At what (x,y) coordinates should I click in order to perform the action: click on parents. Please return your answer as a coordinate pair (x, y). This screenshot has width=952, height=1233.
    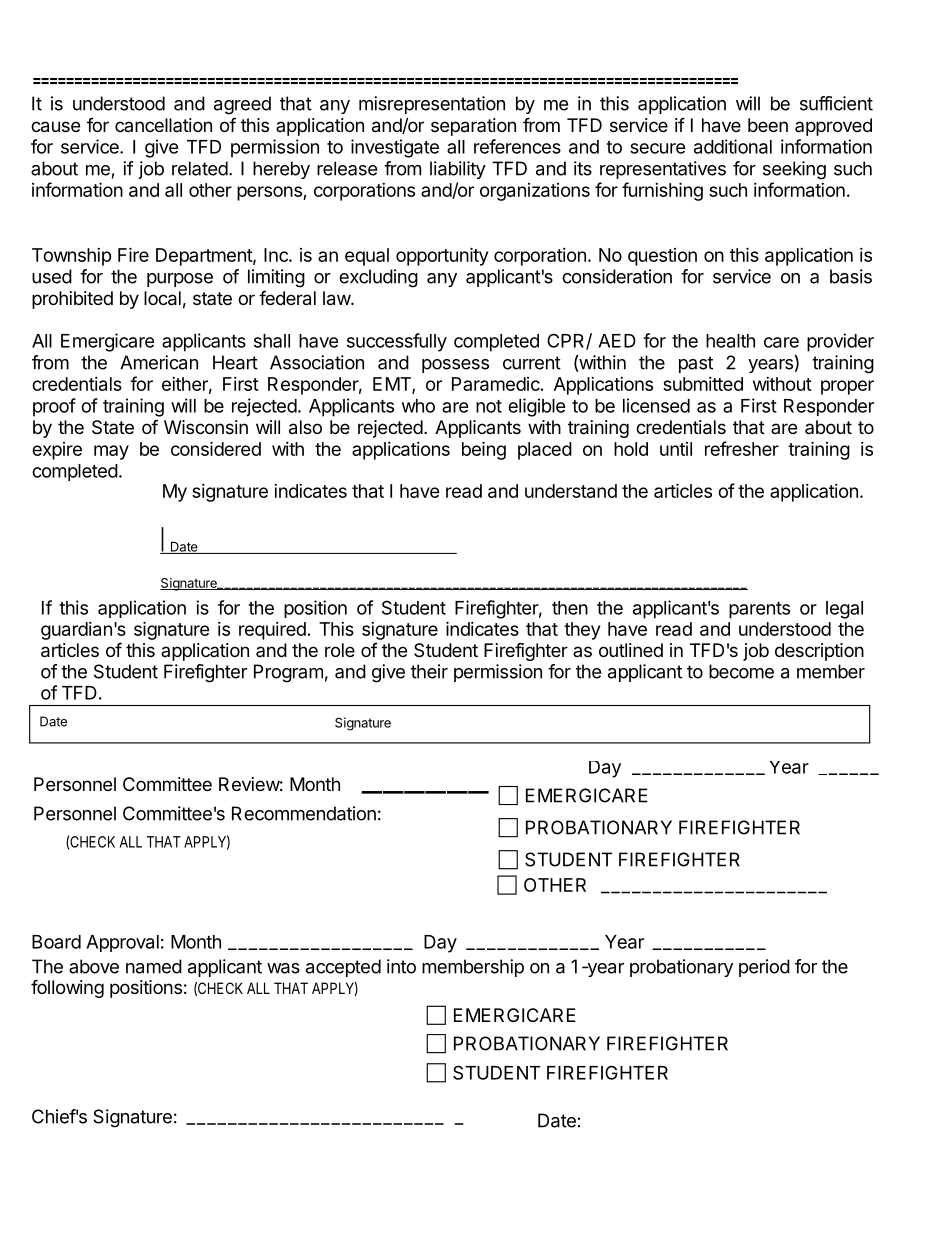
    Looking at the image, I should click on (759, 610).
